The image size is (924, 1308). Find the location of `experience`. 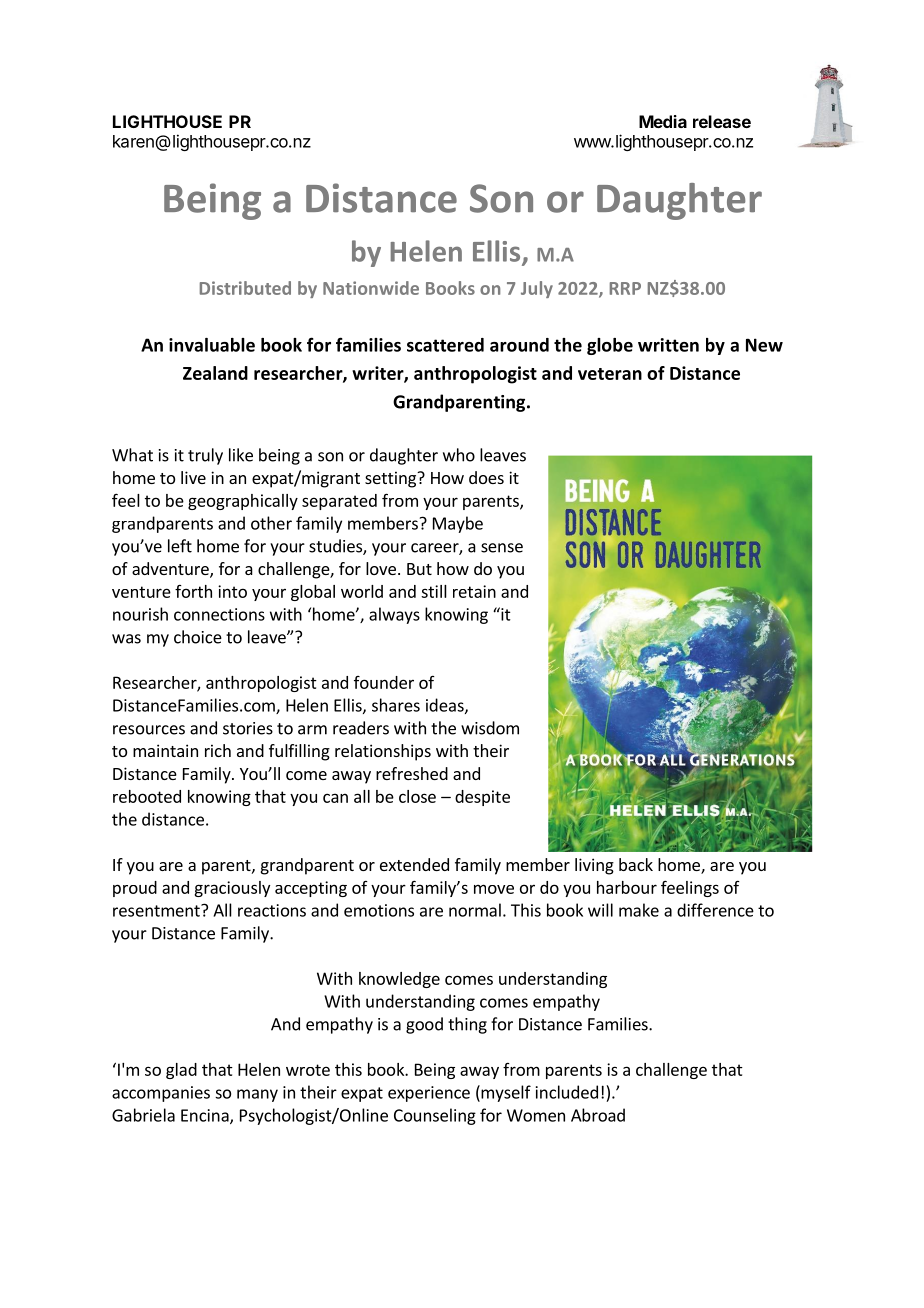

experience is located at coordinates (429, 1094).
